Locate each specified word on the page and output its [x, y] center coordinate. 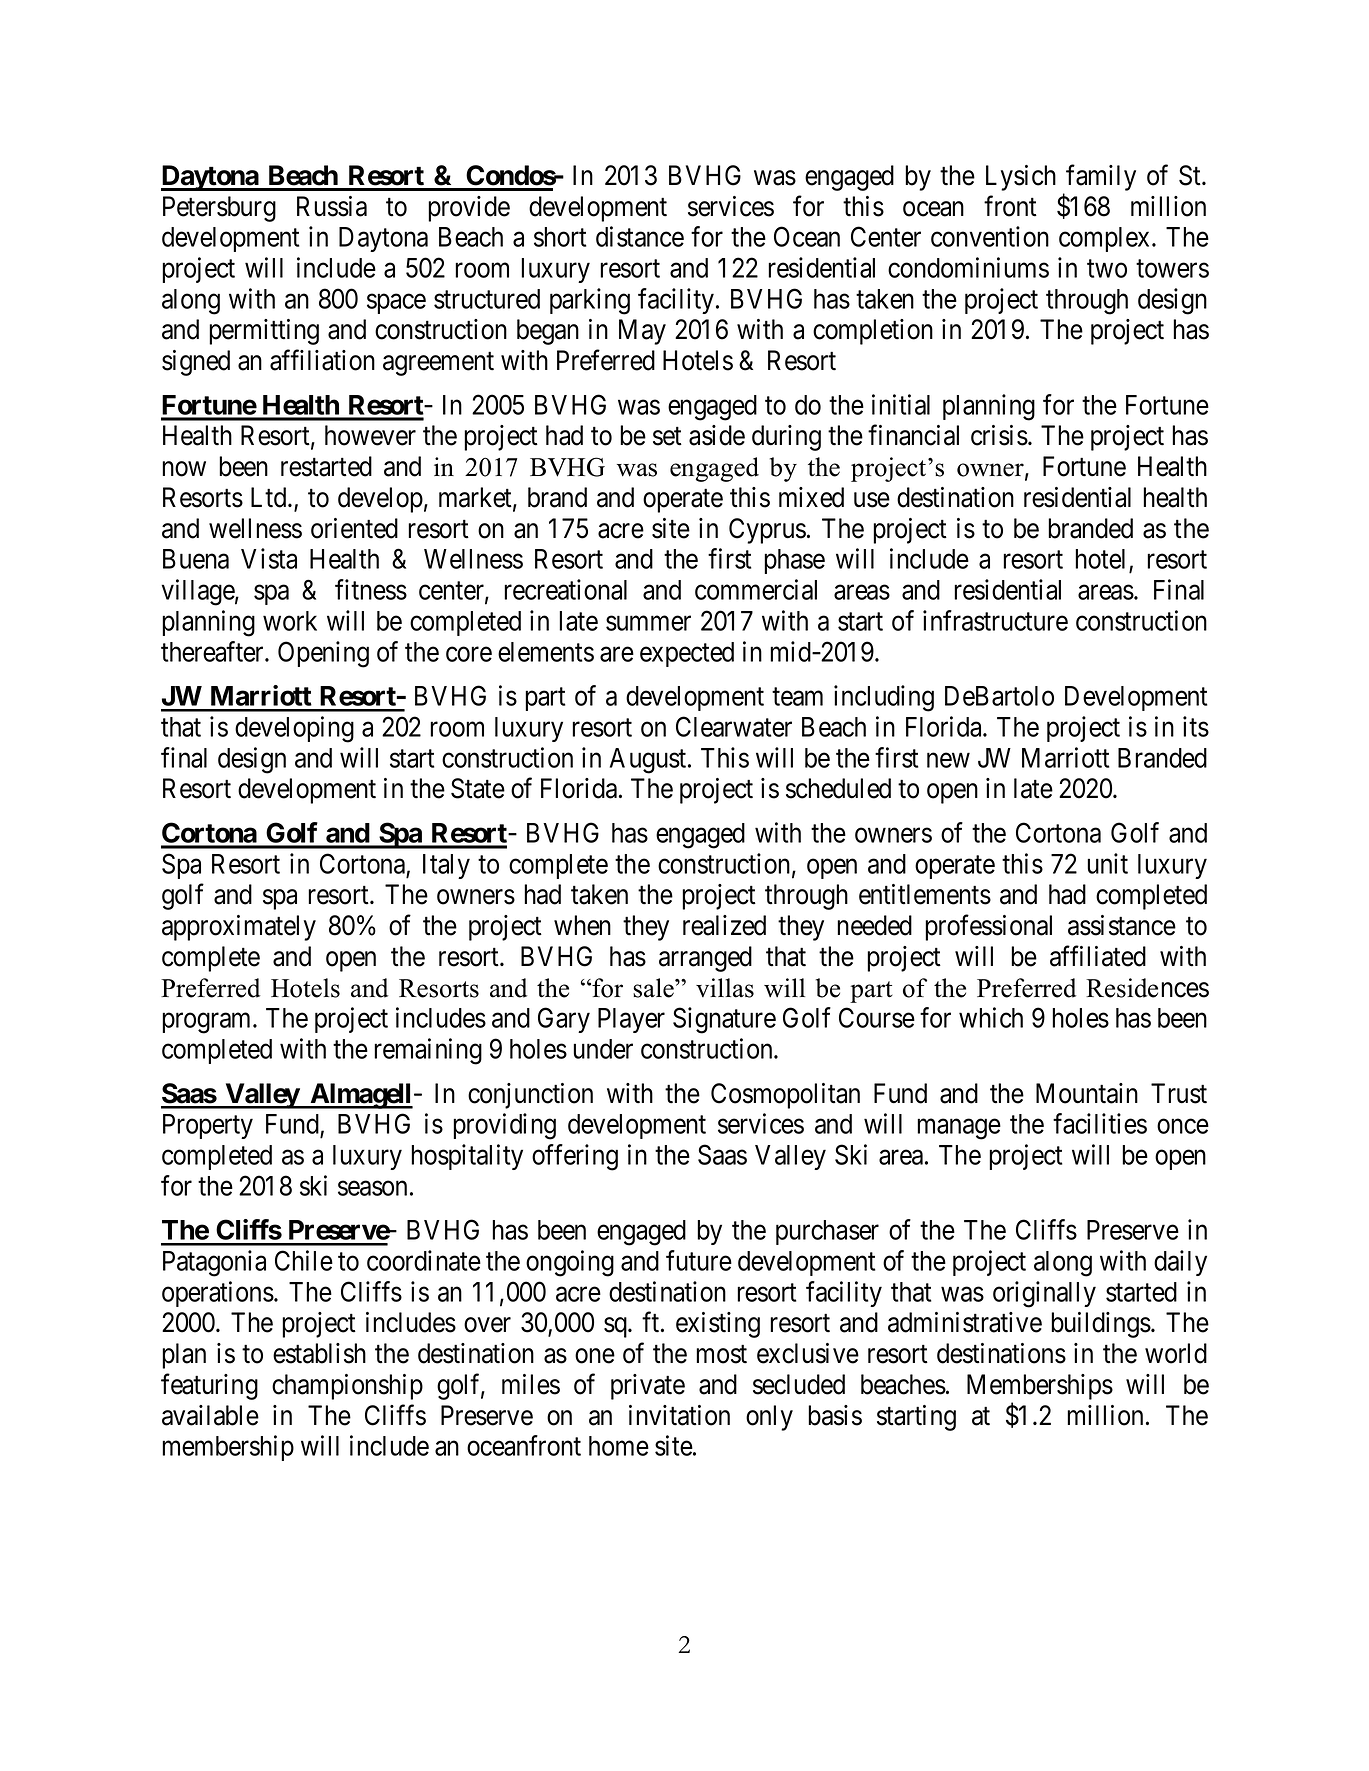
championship [347, 1387]
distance [640, 236]
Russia [332, 206]
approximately [239, 928]
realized [724, 925]
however [370, 435]
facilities [1100, 1123]
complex [1104, 239]
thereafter [213, 651]
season [372, 1188]
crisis [999, 435]
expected [687, 654]
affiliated [1098, 956]
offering [575, 1157]
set [667, 436]
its [1196, 726]
